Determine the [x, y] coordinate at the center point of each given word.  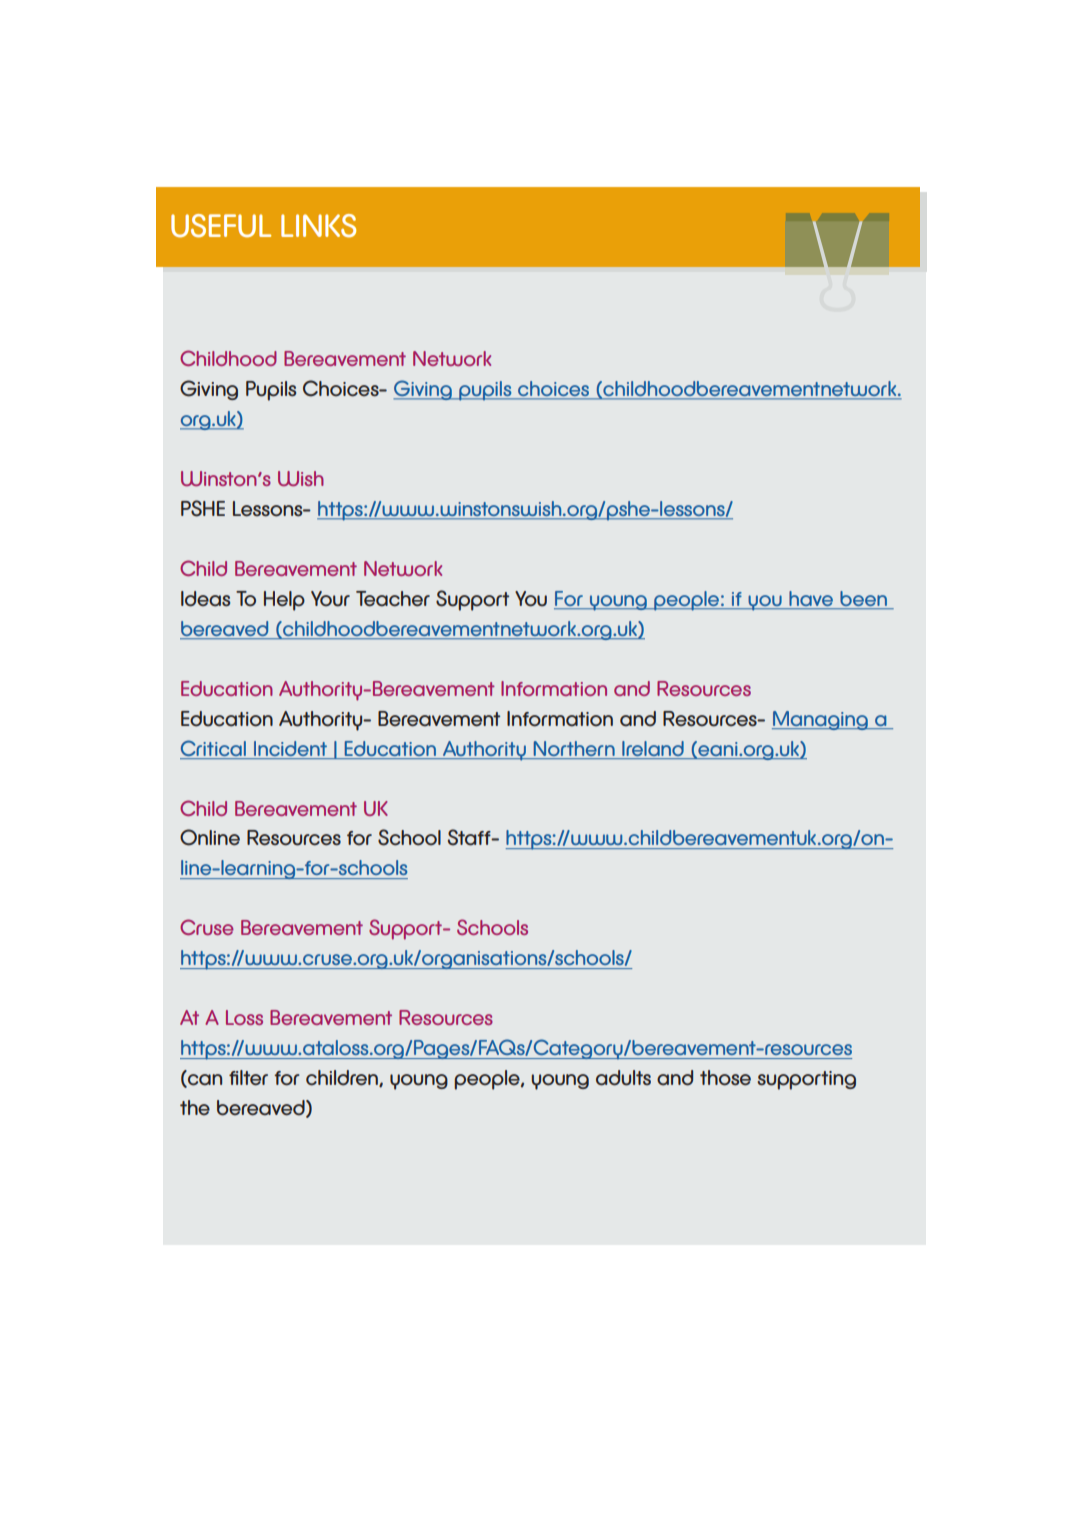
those [725, 1078]
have [811, 598]
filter [248, 1078]
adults [623, 1078]
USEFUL [221, 226]
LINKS [318, 226]
